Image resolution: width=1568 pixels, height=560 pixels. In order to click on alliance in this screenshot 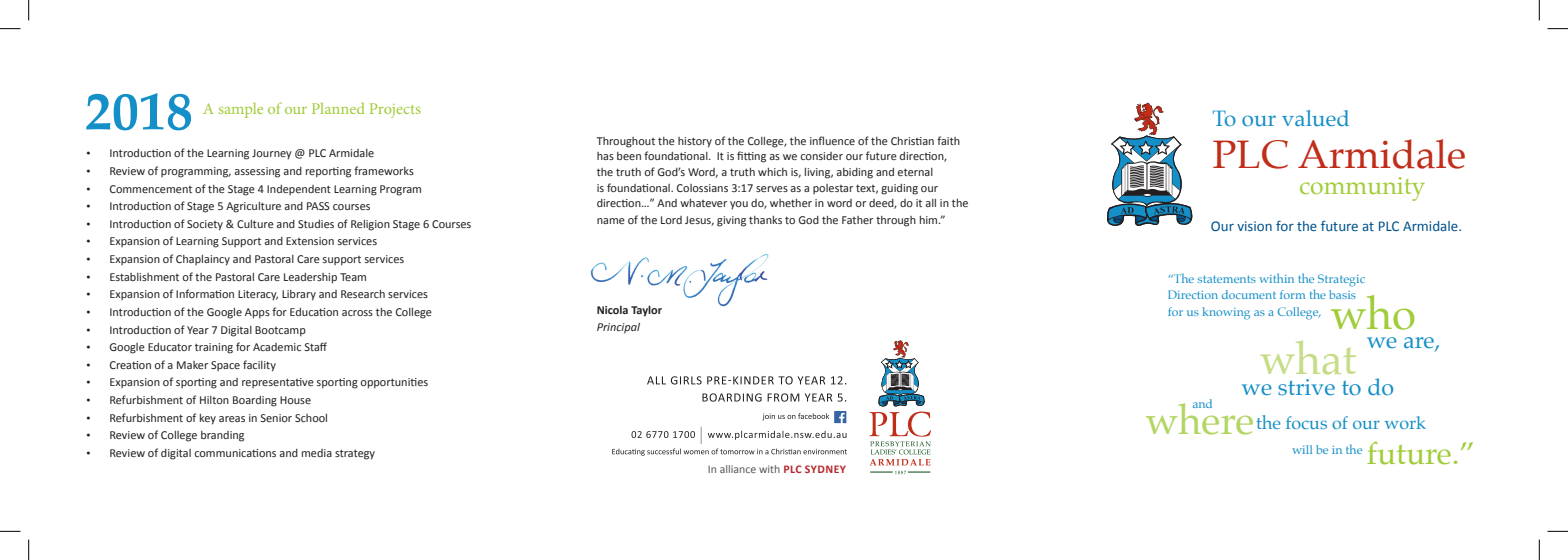, I will do `click(738, 469)`.
